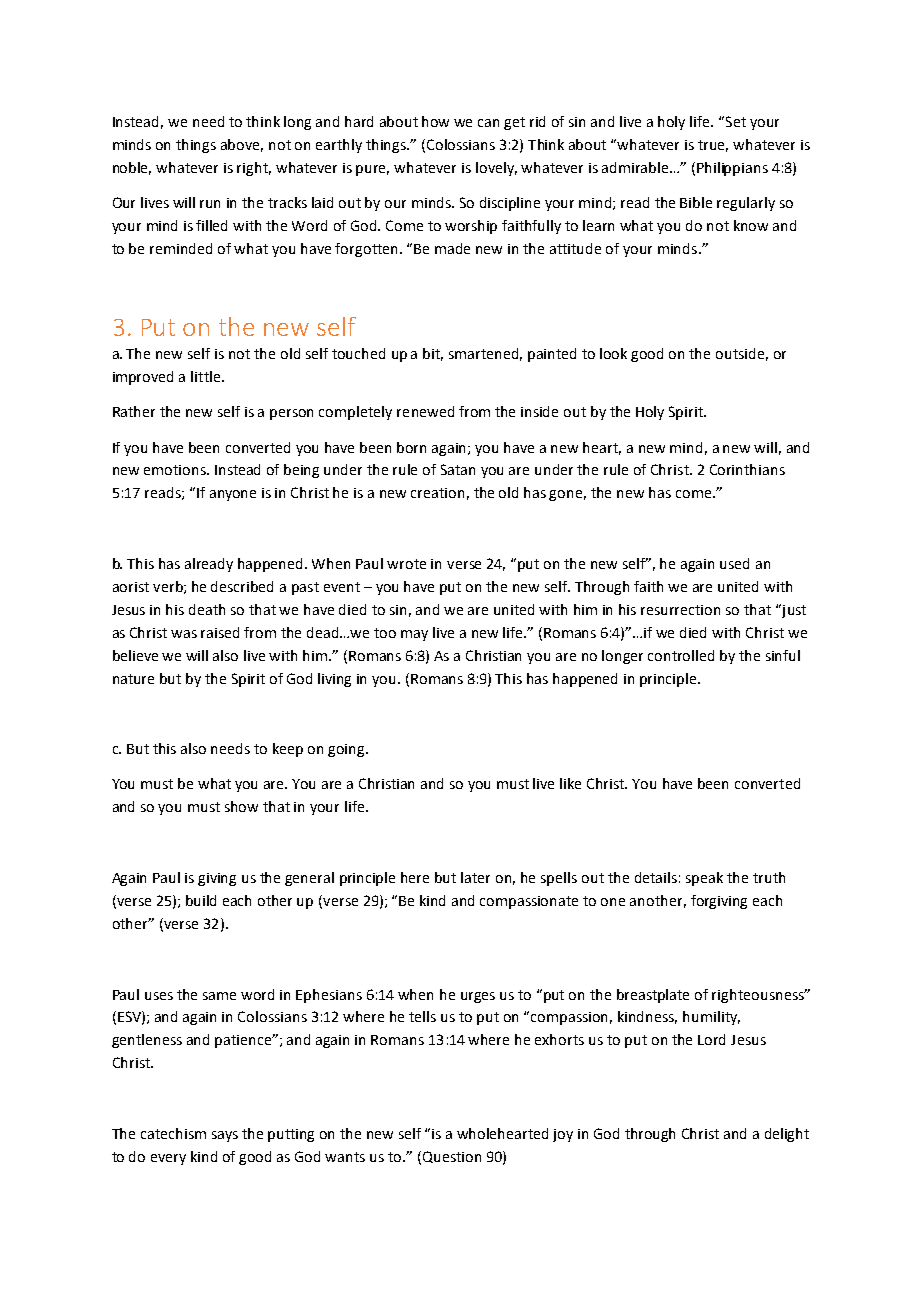 Image resolution: width=924 pixels, height=1308 pixels. I want to click on Corinthians, so click(747, 469).
